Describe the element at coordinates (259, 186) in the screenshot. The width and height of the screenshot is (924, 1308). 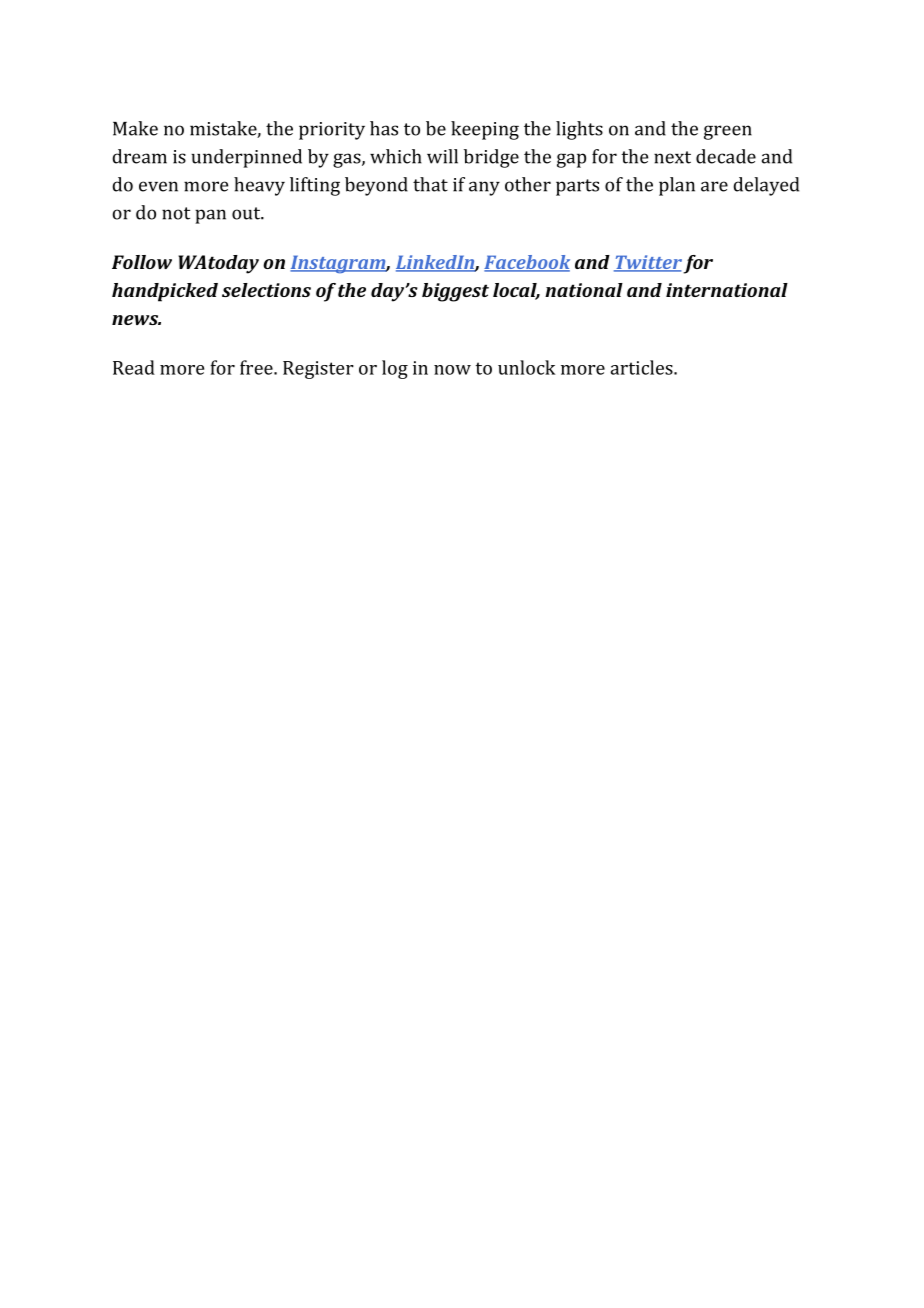
I see `heavy` at that location.
